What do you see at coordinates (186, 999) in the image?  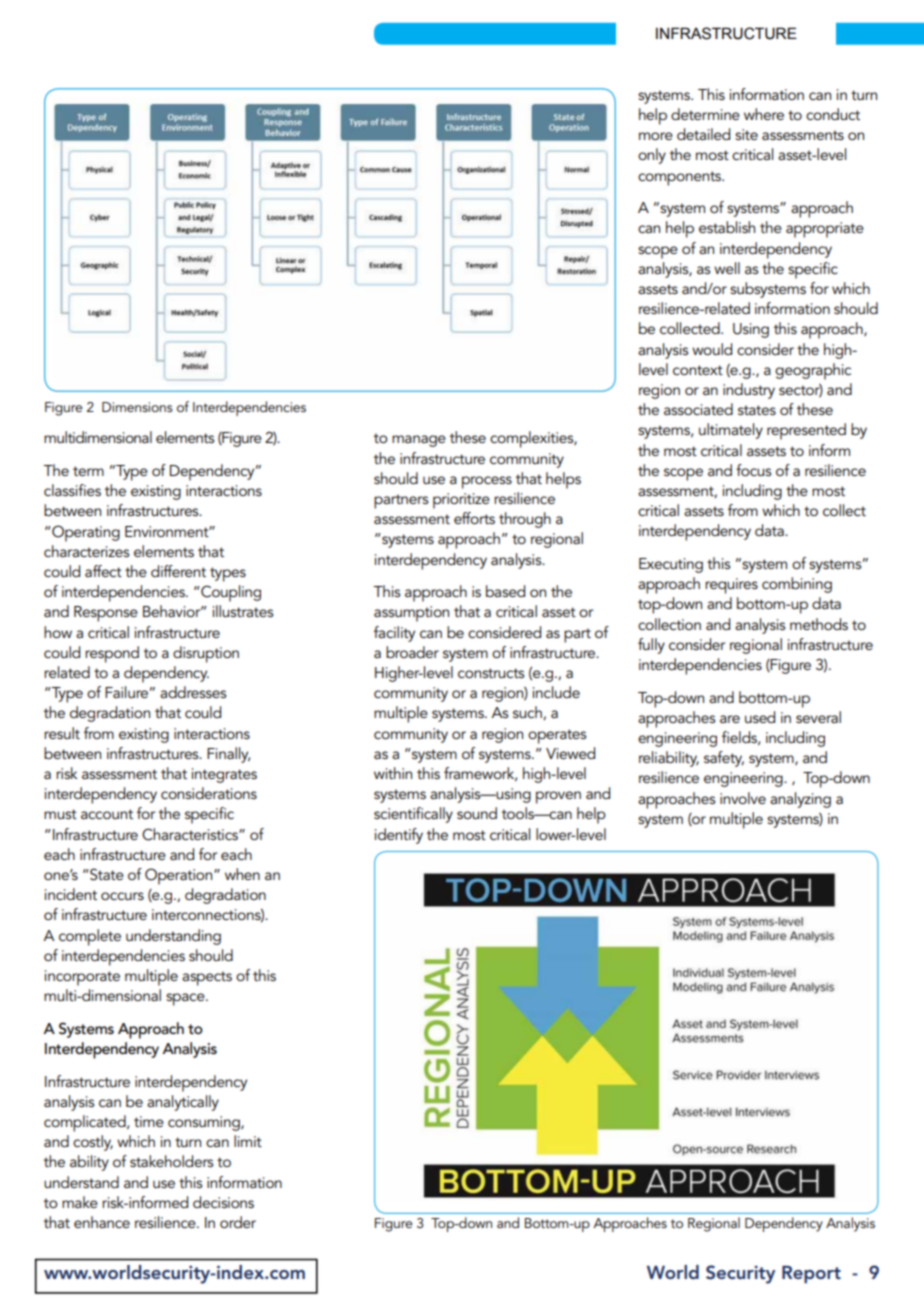 I see `space` at bounding box center [186, 999].
